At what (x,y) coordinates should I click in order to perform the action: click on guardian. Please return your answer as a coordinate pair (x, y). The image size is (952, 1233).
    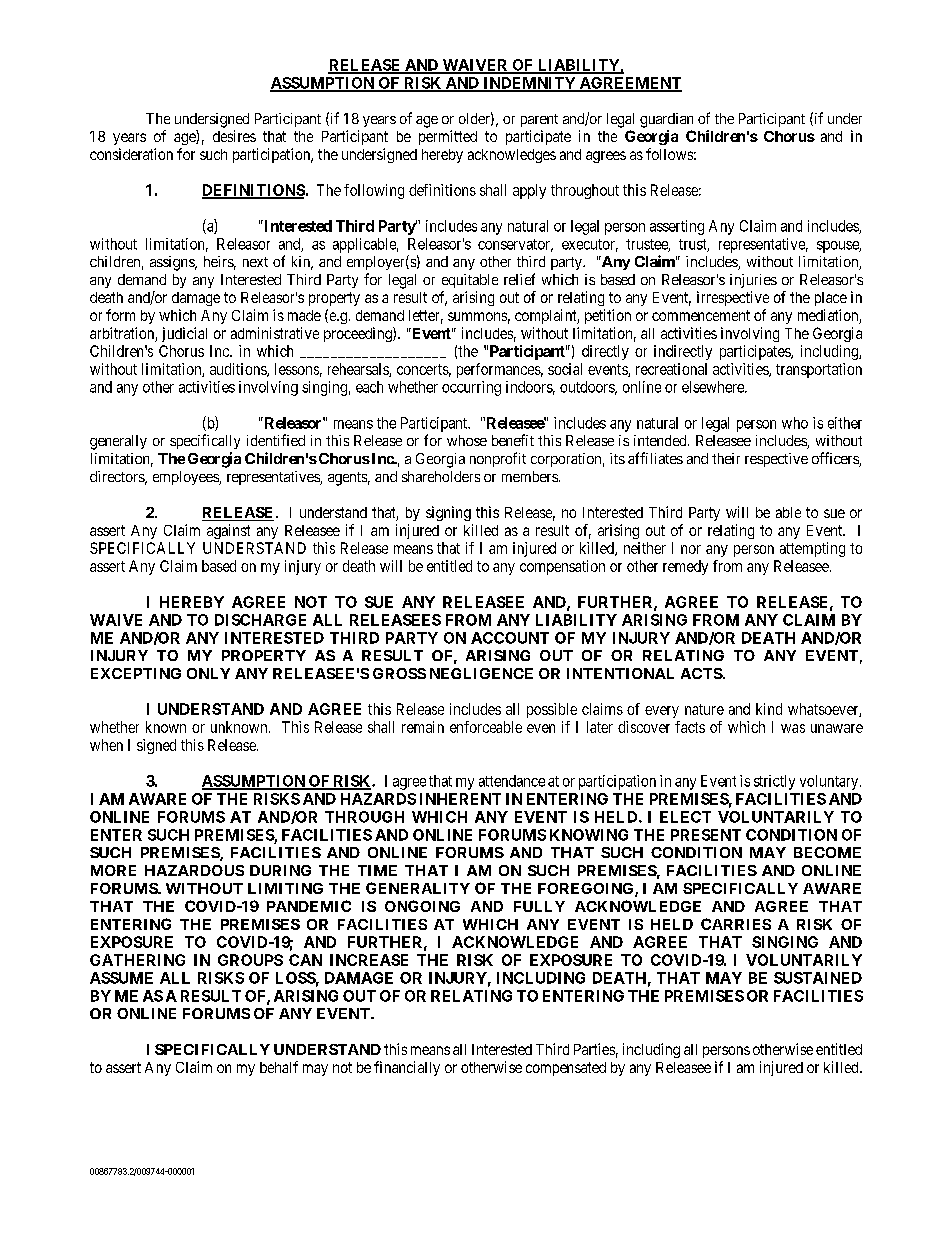
    Looking at the image, I should click on (666, 120).
